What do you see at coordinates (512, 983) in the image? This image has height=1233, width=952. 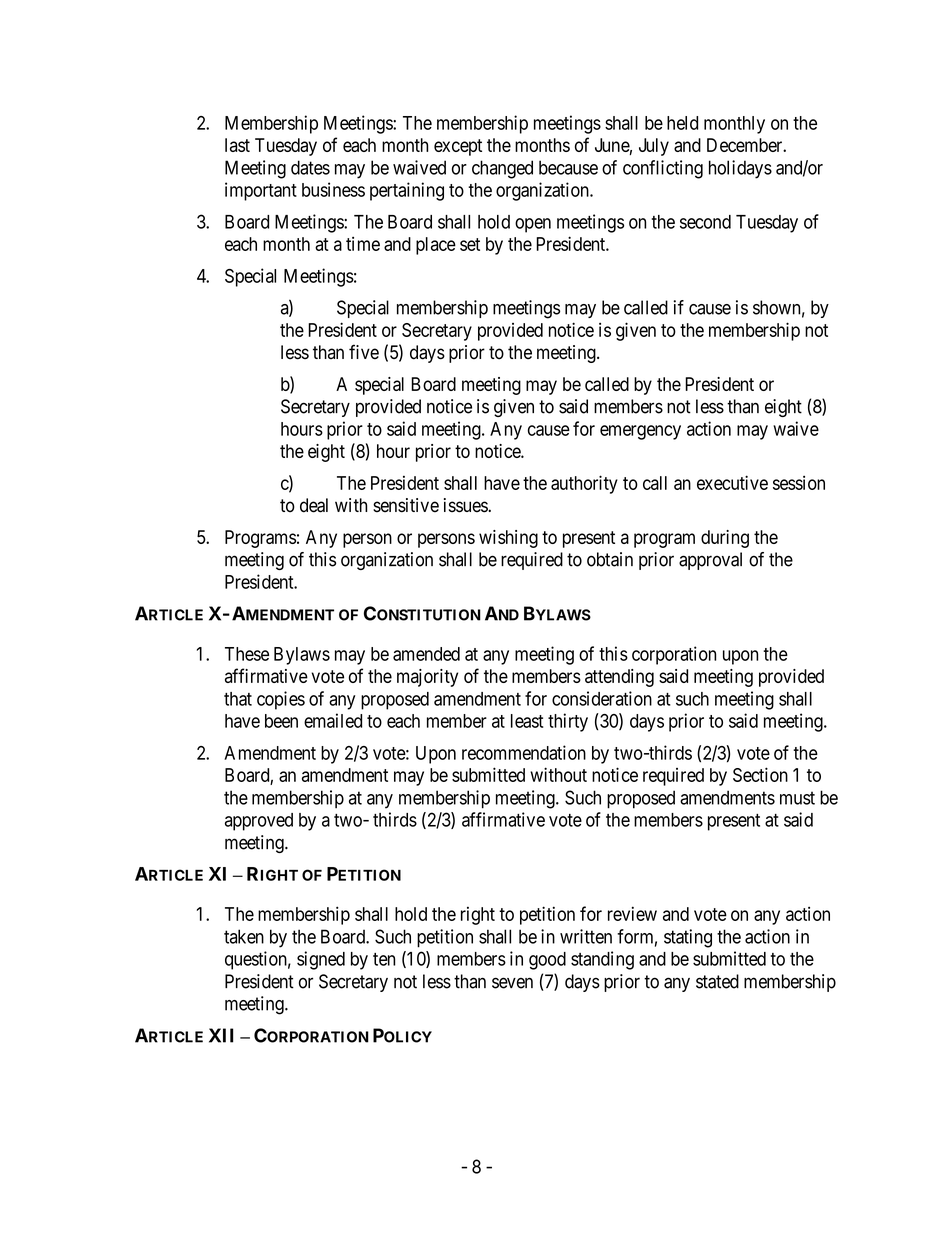 I see `seven` at bounding box center [512, 983].
